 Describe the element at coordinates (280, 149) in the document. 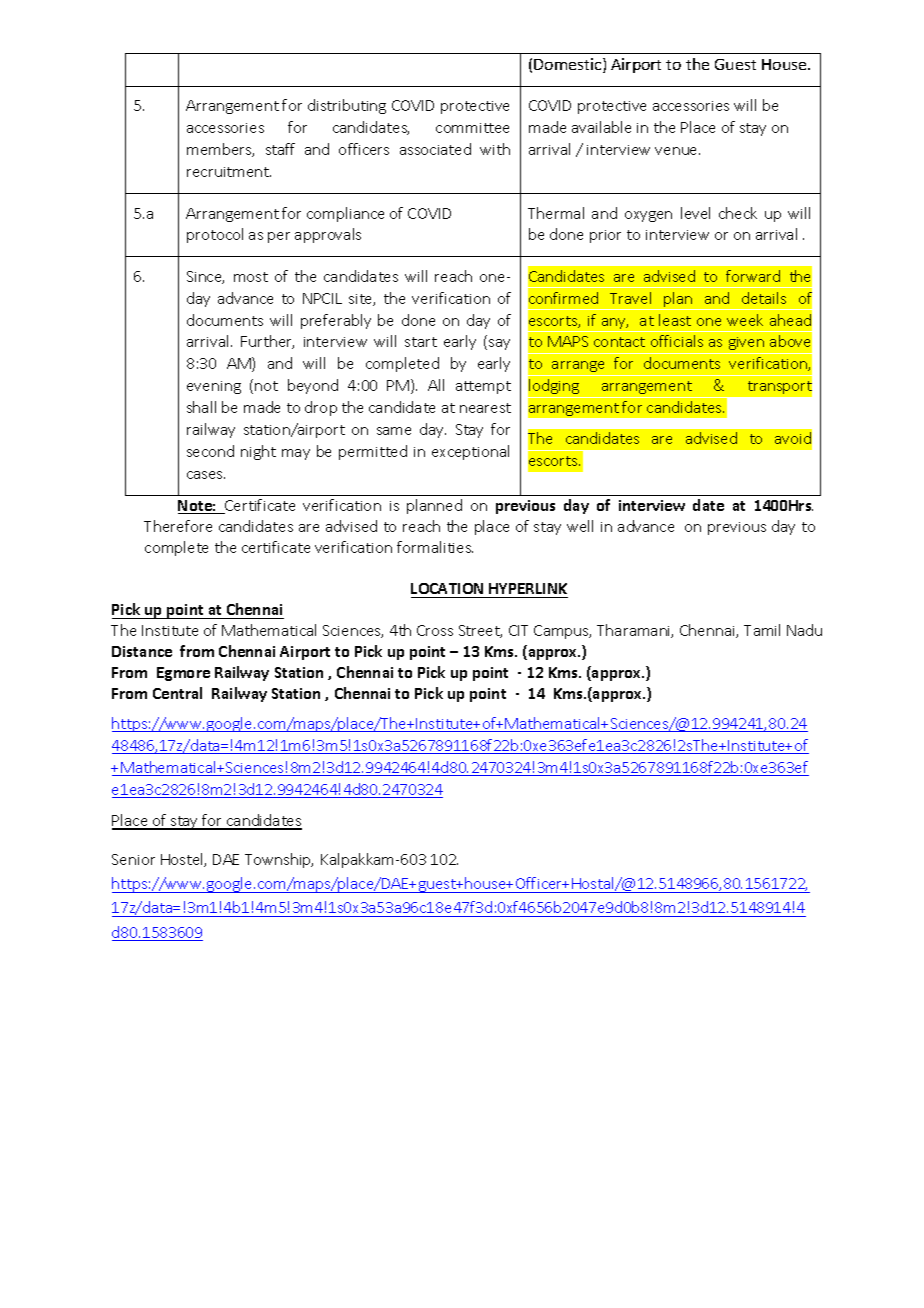

I see `staff` at that location.
